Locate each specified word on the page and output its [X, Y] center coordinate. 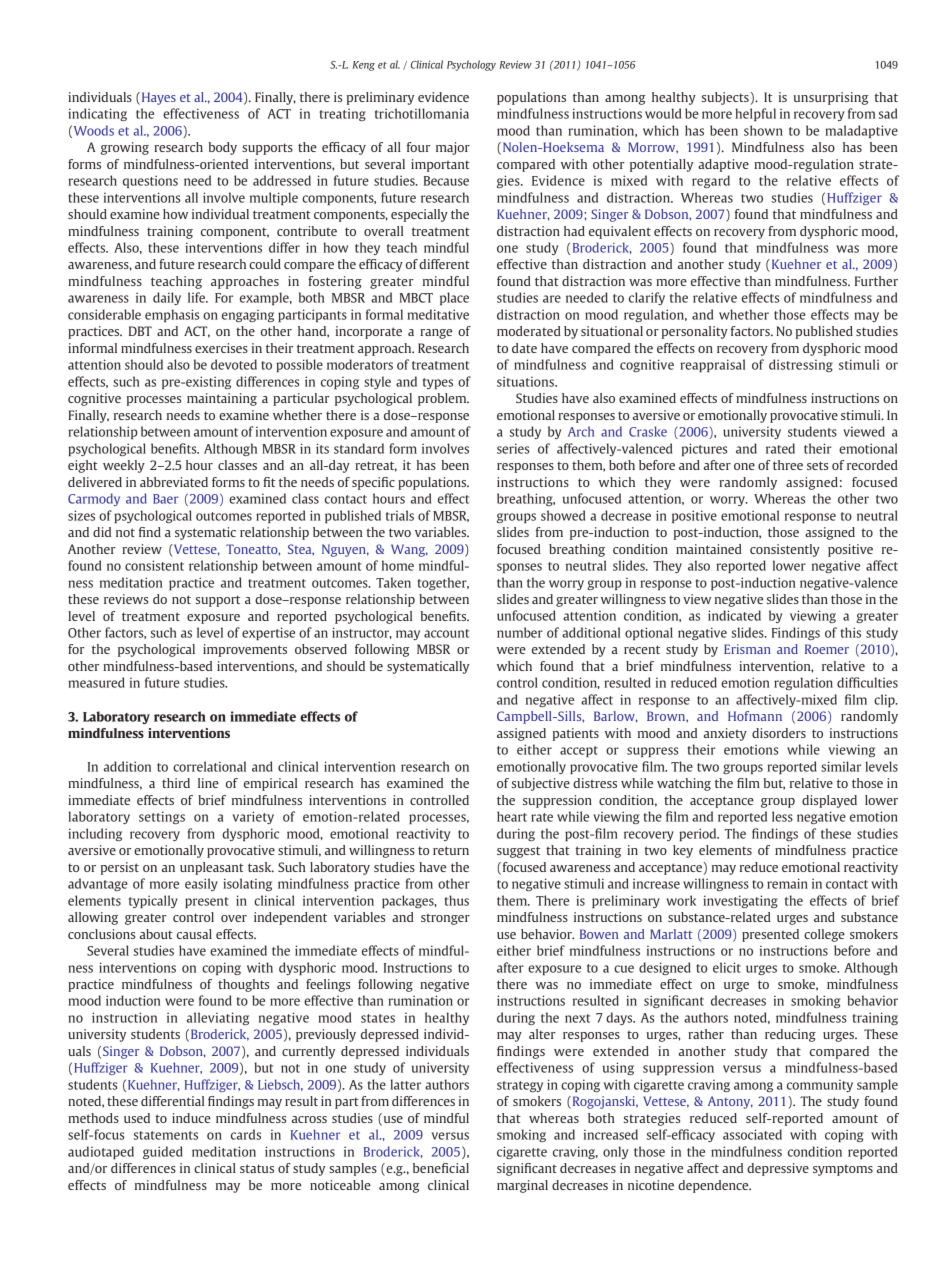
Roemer [827, 649]
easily [201, 884]
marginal [522, 1186]
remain [787, 883]
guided [163, 1152]
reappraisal [712, 365]
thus [457, 900]
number [520, 632]
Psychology [471, 65]
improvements [245, 650]
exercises [221, 348]
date [524, 348]
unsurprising [831, 98]
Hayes [157, 98]
